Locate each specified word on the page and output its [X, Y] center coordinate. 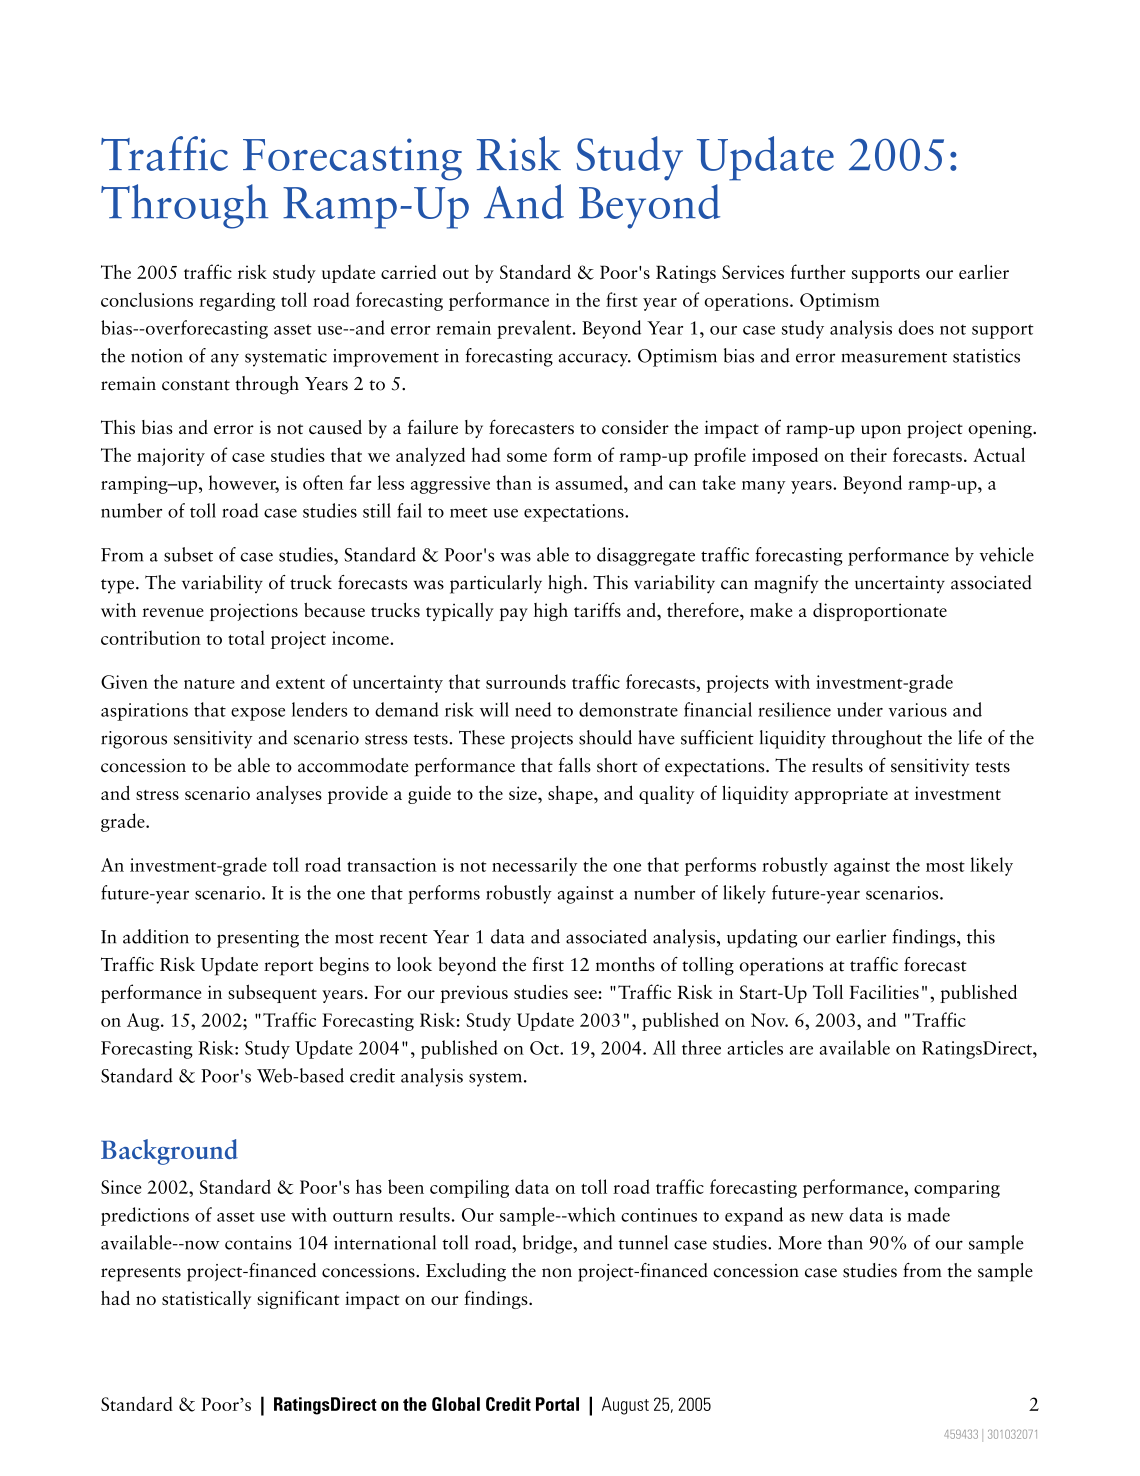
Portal [557, 1404]
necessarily [534, 866]
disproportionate [880, 612]
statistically [206, 1300]
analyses [289, 794]
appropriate [841, 795]
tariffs [597, 609]
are [801, 1050]
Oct [545, 1048]
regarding [237, 301]
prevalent [535, 329]
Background [169, 1152]
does [916, 327]
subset [188, 554]
